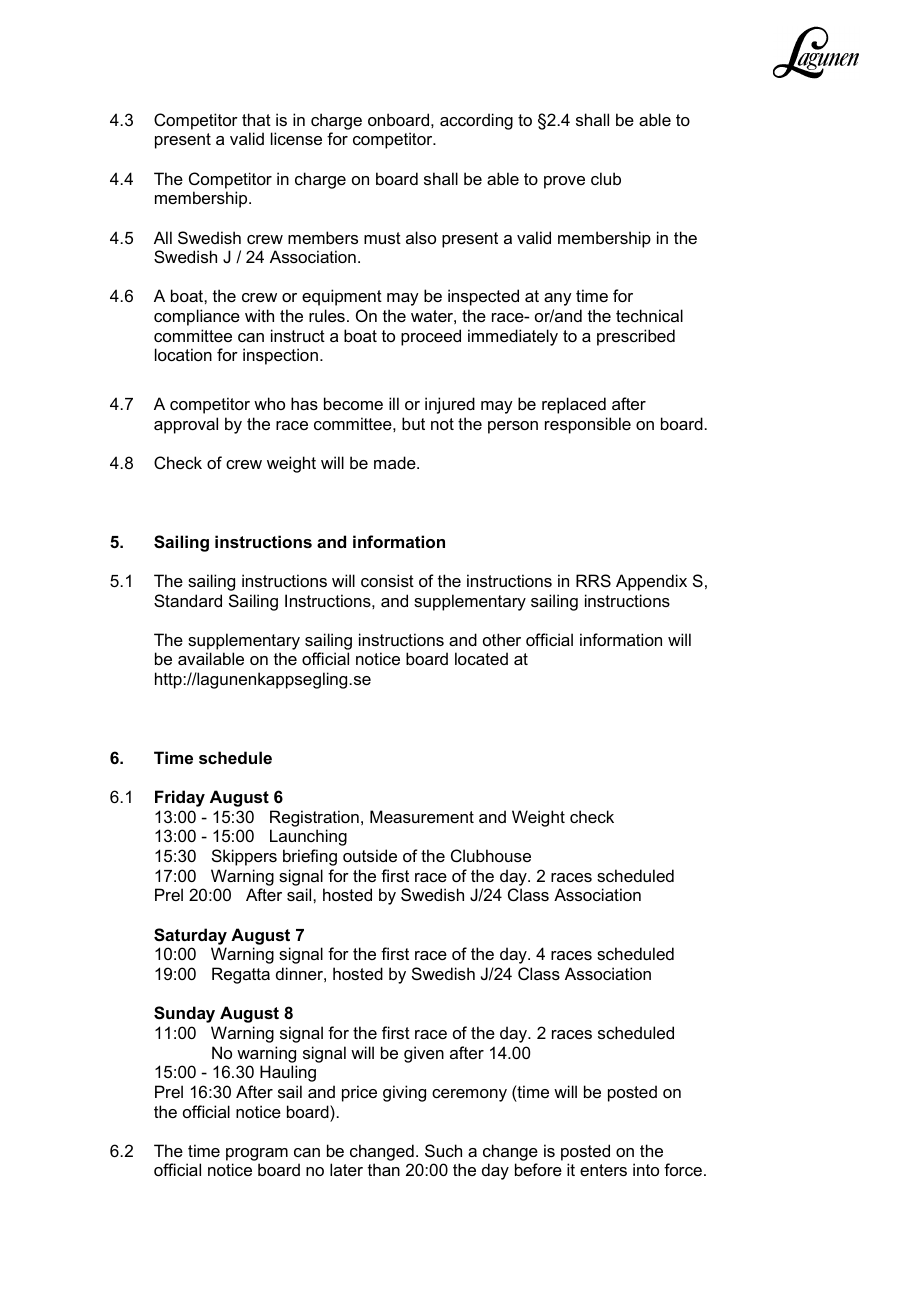 This page has width=924, height=1308. What do you see at coordinates (186, 425) in the page?
I see `approval` at bounding box center [186, 425].
